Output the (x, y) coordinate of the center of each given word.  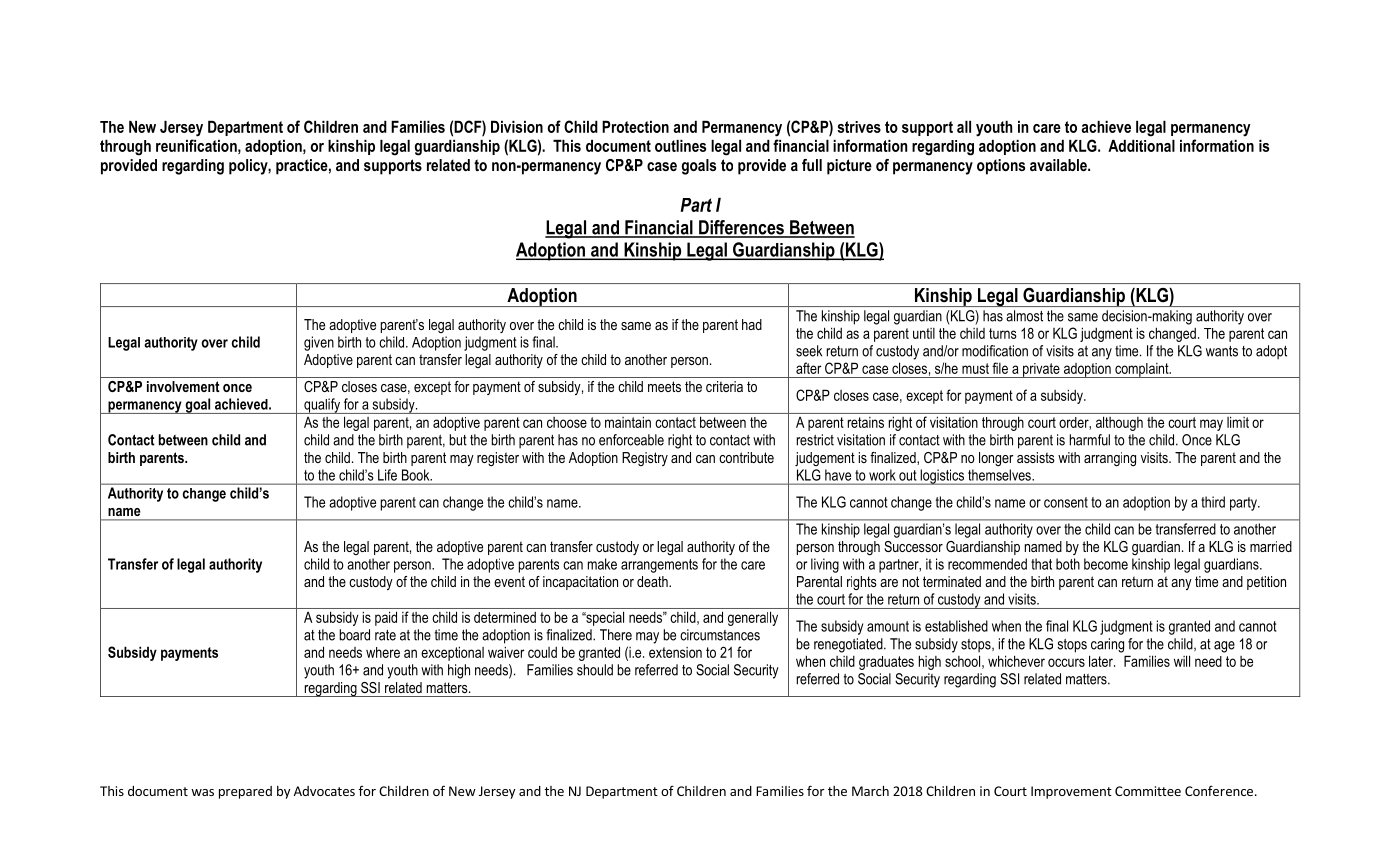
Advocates (324, 791)
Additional (1141, 146)
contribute (746, 457)
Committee (1148, 791)
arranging (1110, 459)
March (870, 791)
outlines (680, 146)
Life (387, 475)
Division (517, 127)
